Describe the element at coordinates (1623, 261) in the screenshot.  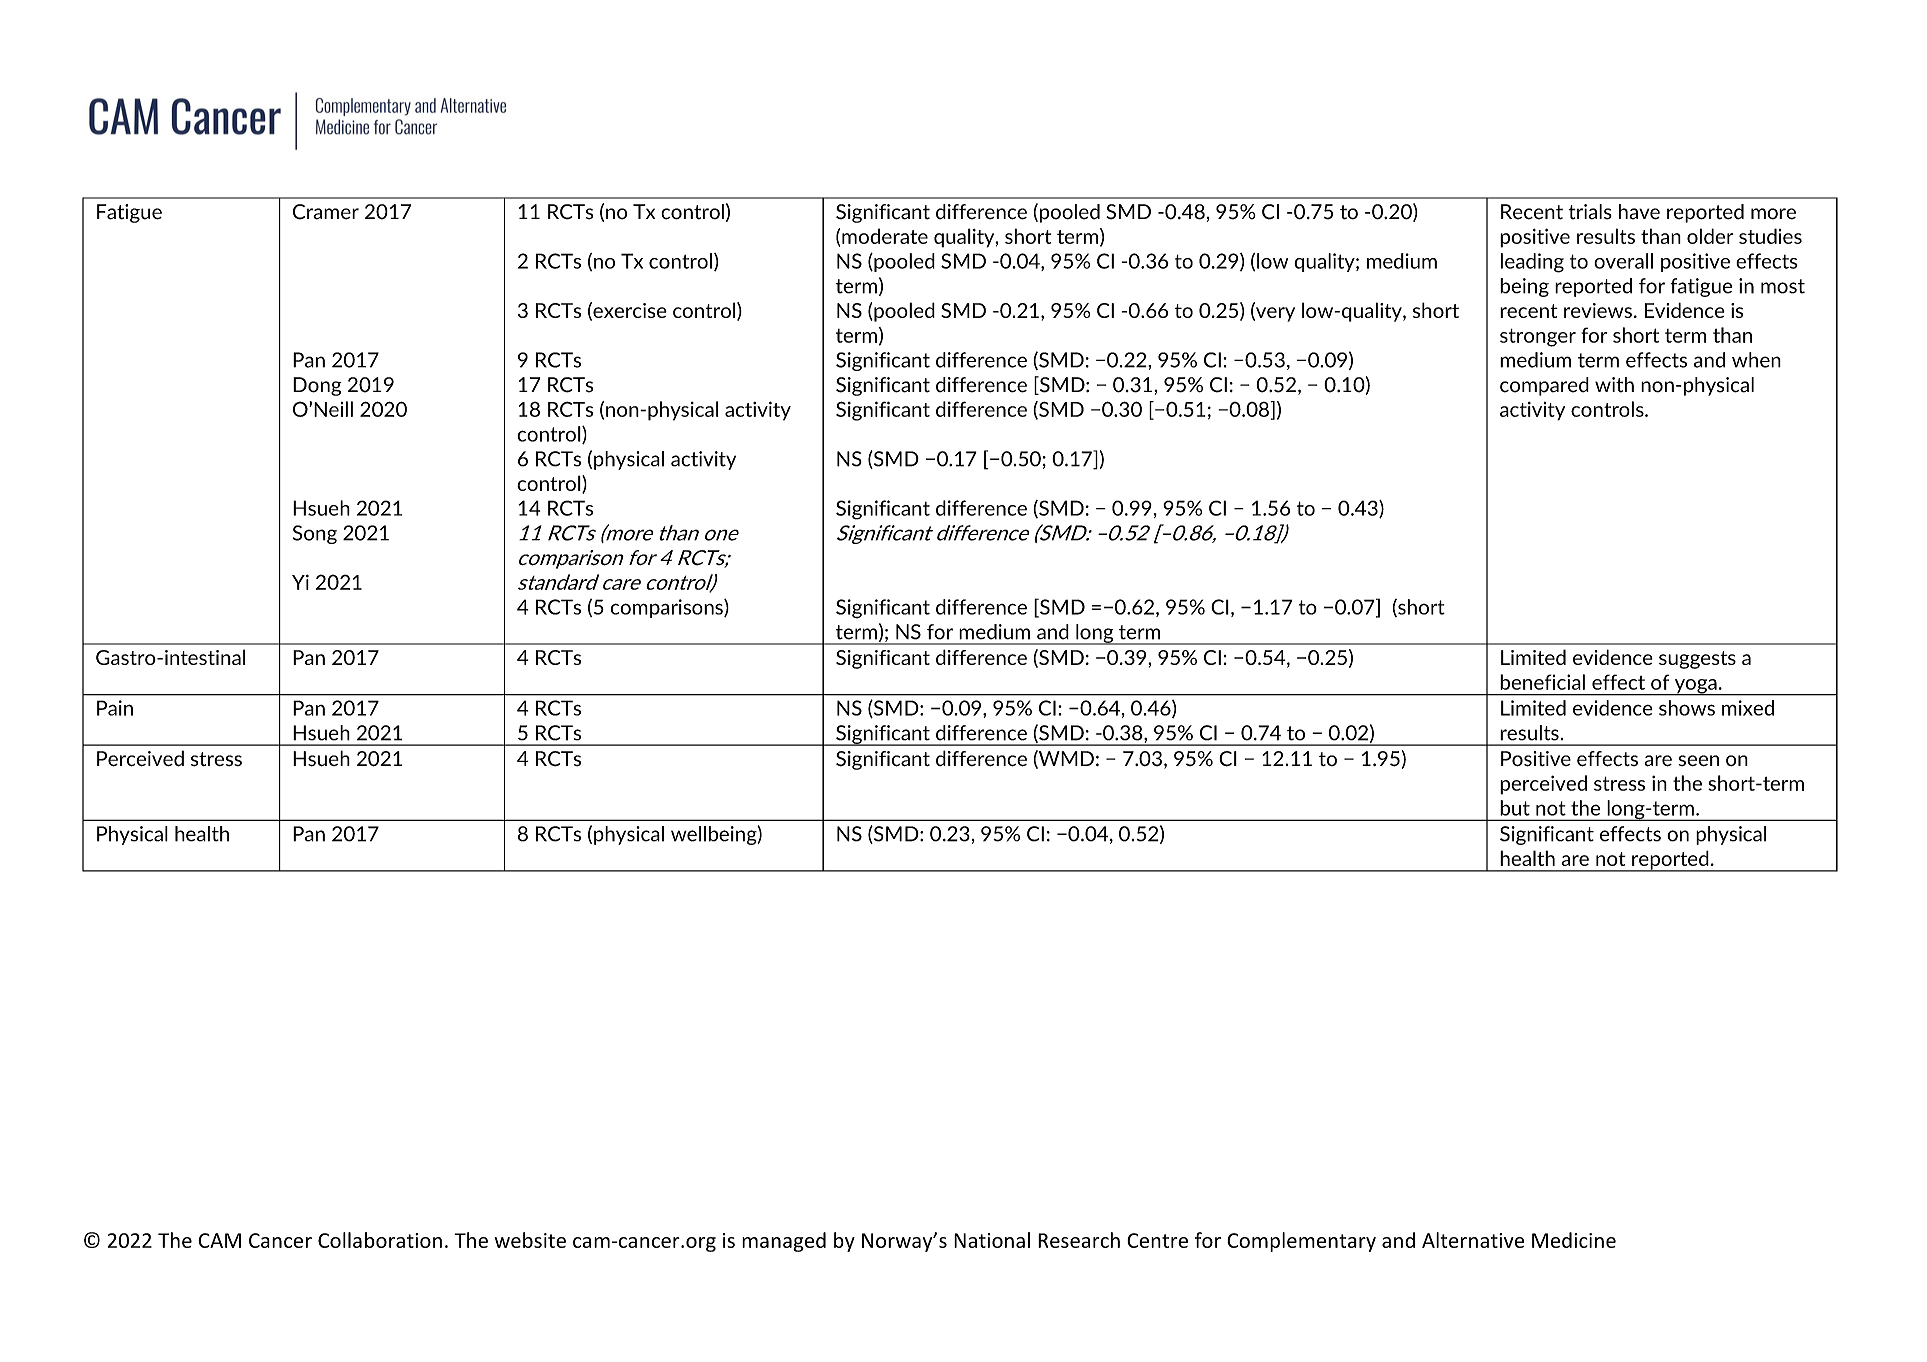
I see `overall` at that location.
